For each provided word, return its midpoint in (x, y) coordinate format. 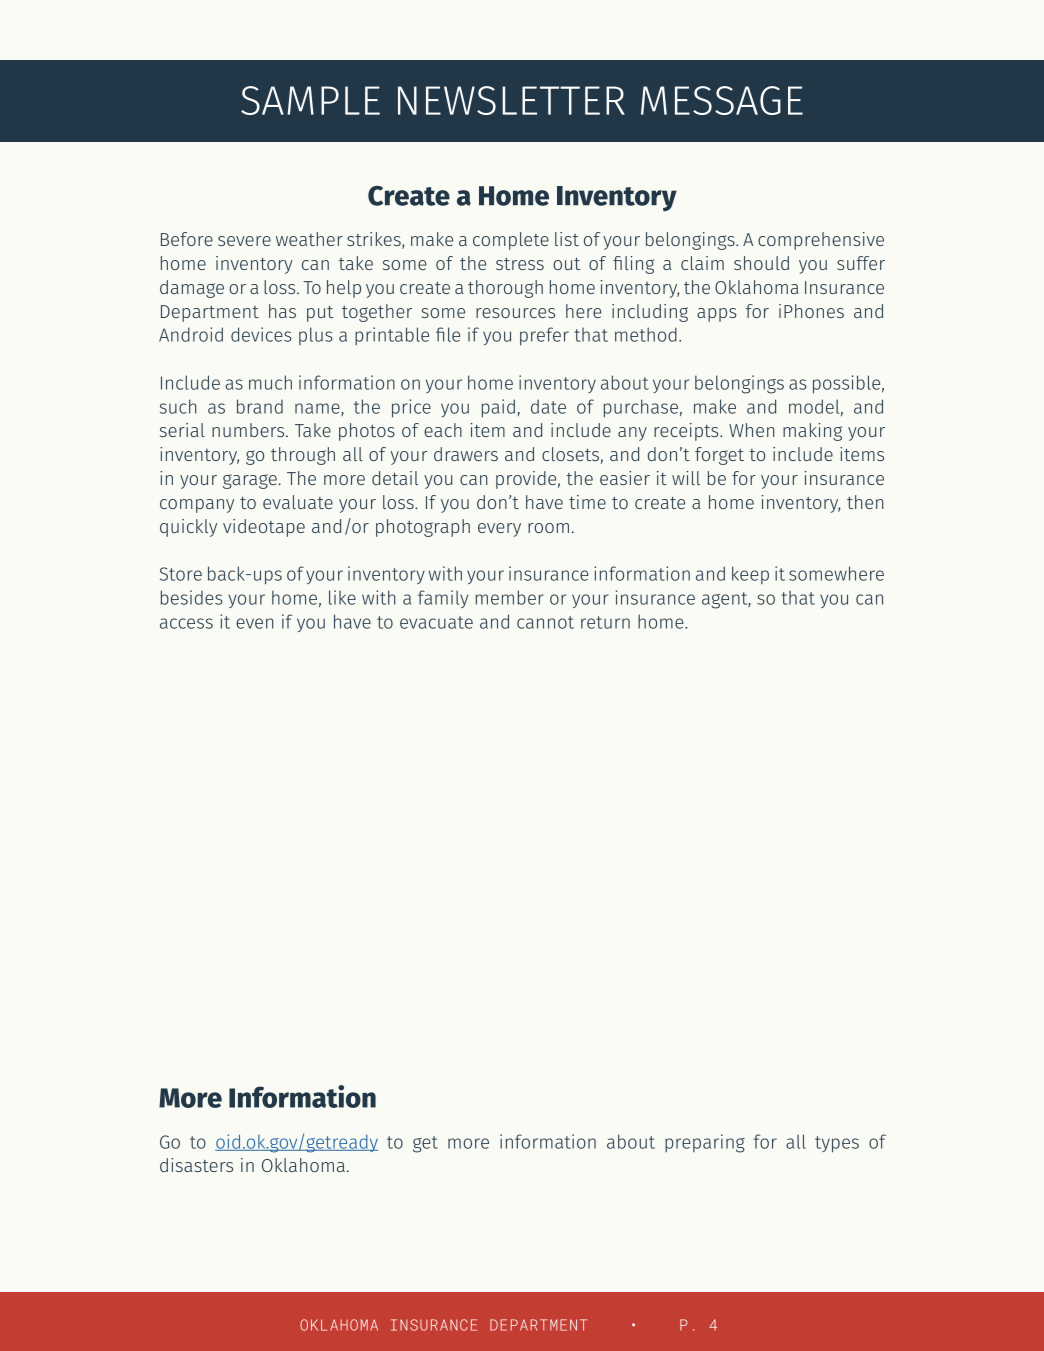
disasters (196, 1165)
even (254, 623)
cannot (545, 622)
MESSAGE (722, 100)
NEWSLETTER (511, 100)
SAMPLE (310, 100)
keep (750, 575)
